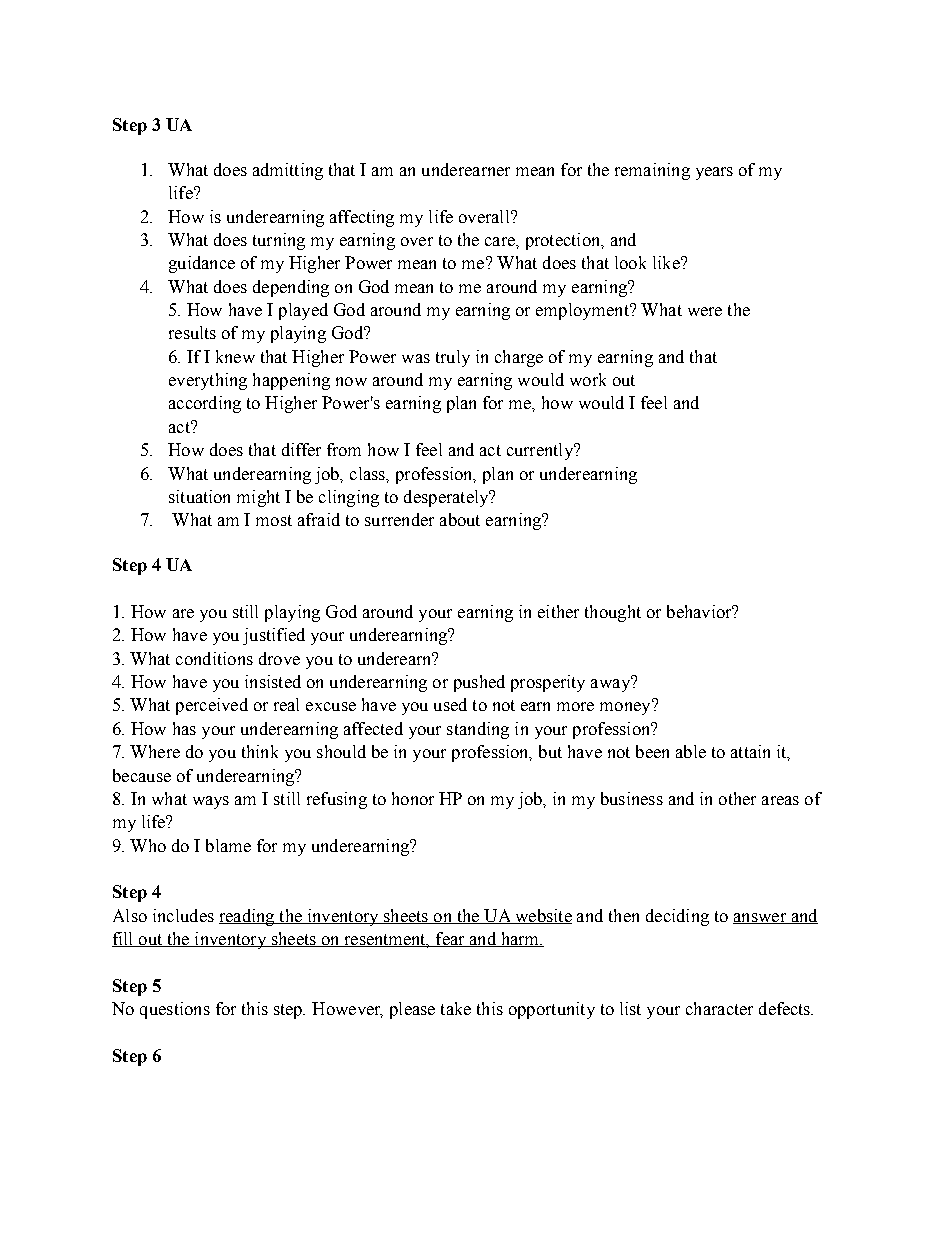 This page has width=952, height=1233. I want to click on questions, so click(175, 1010).
